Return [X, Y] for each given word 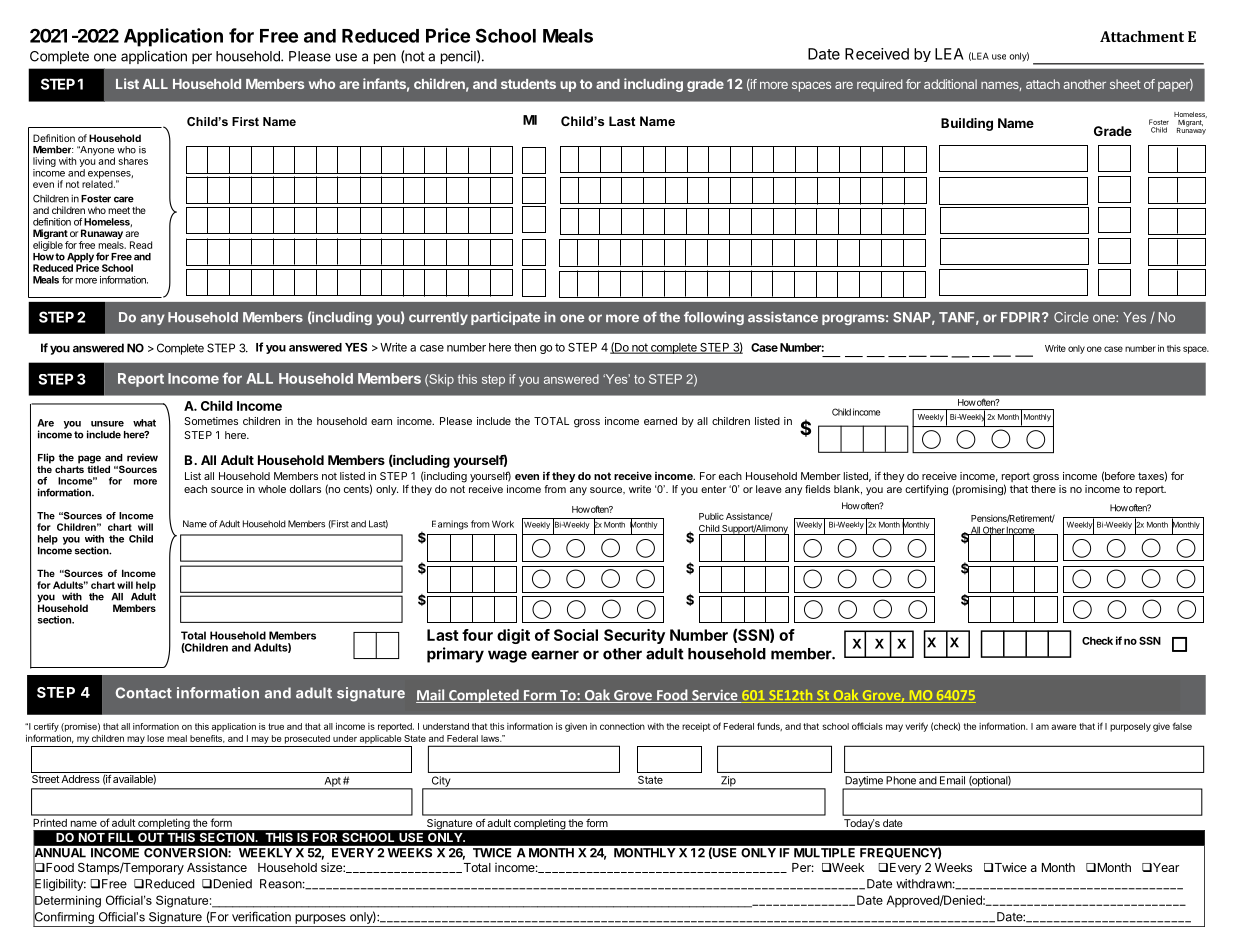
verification [261, 917]
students [528, 84]
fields [818, 489]
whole [272, 489]
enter [713, 489]
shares [133, 161]
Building [967, 124]
